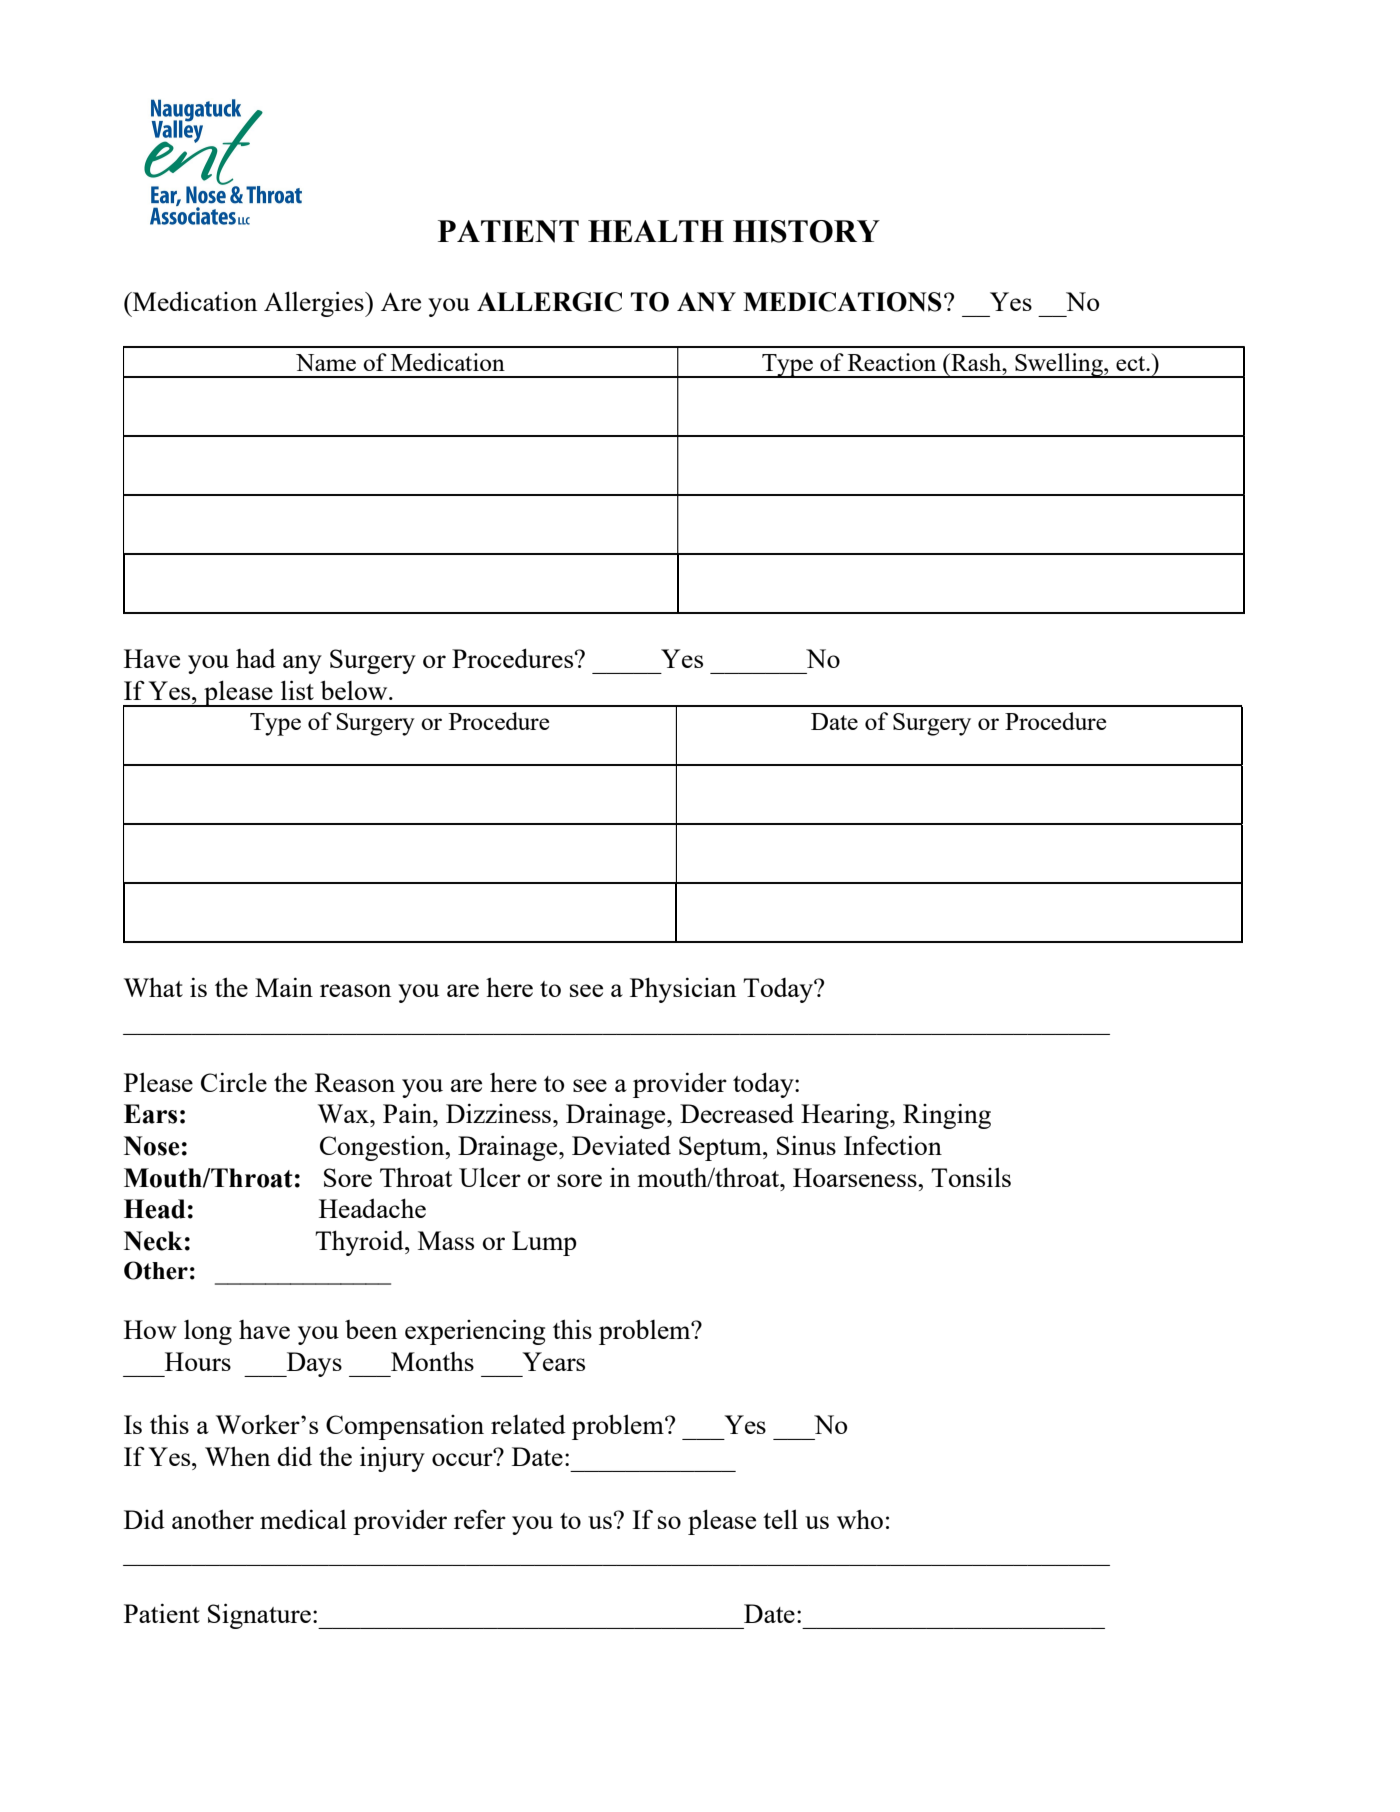 The image size is (1400, 1812). Describe the element at coordinates (549, 302) in the screenshot. I see `ALLERGIC` at that location.
